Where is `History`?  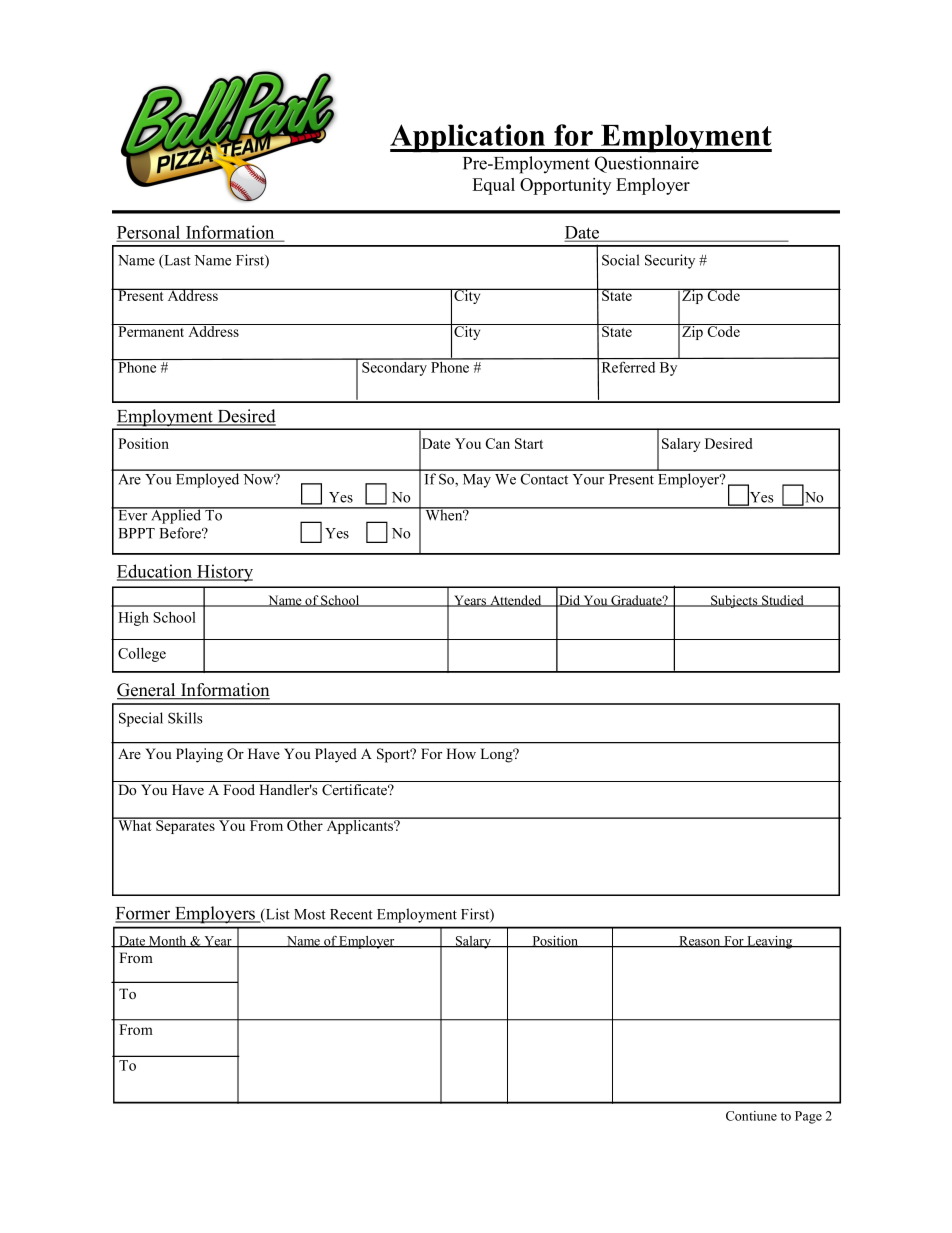 History is located at coordinates (224, 573).
